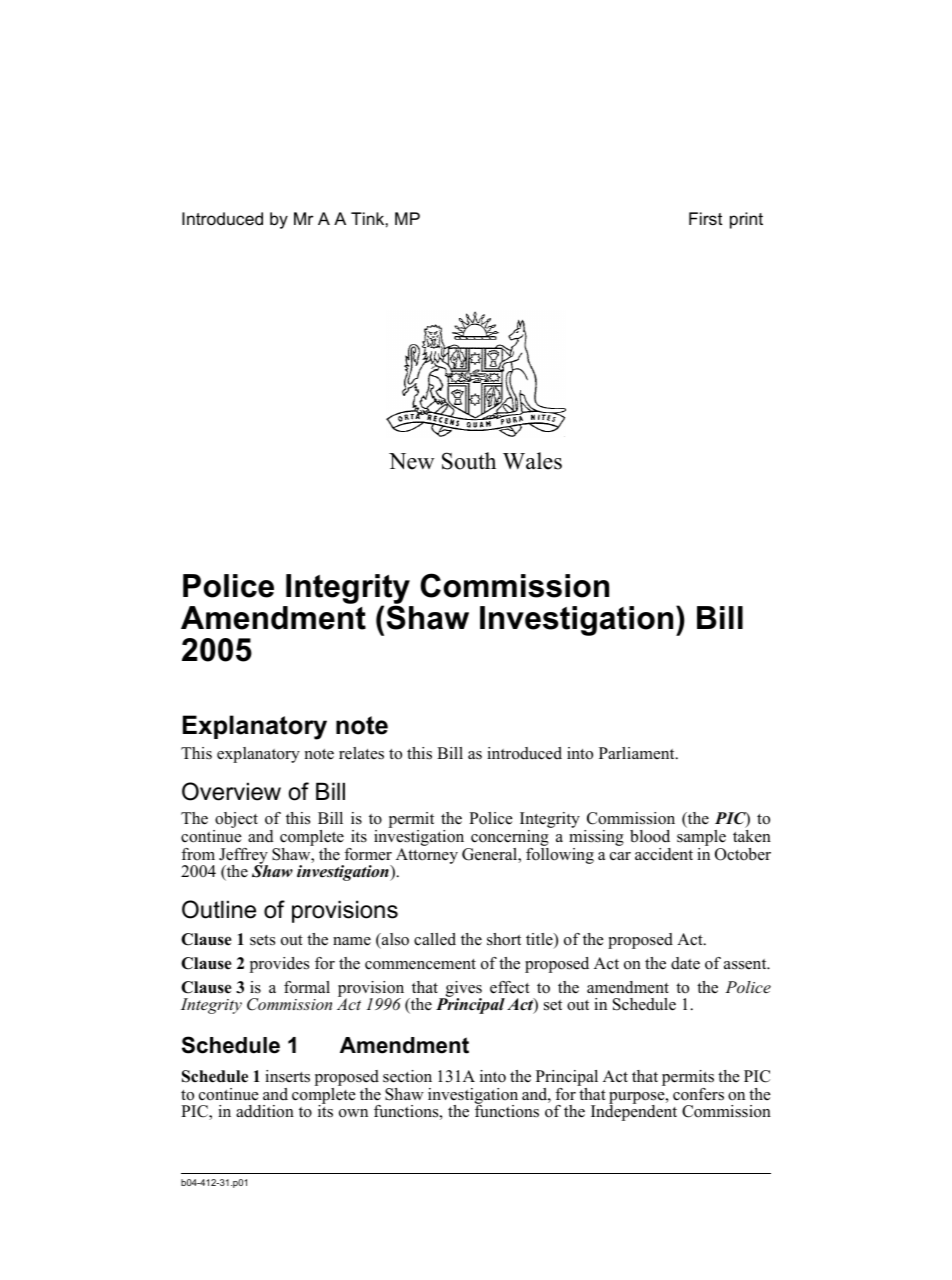 The width and height of the page is (952, 1280). What do you see at coordinates (509, 839) in the page?
I see `concerning` at bounding box center [509, 839].
